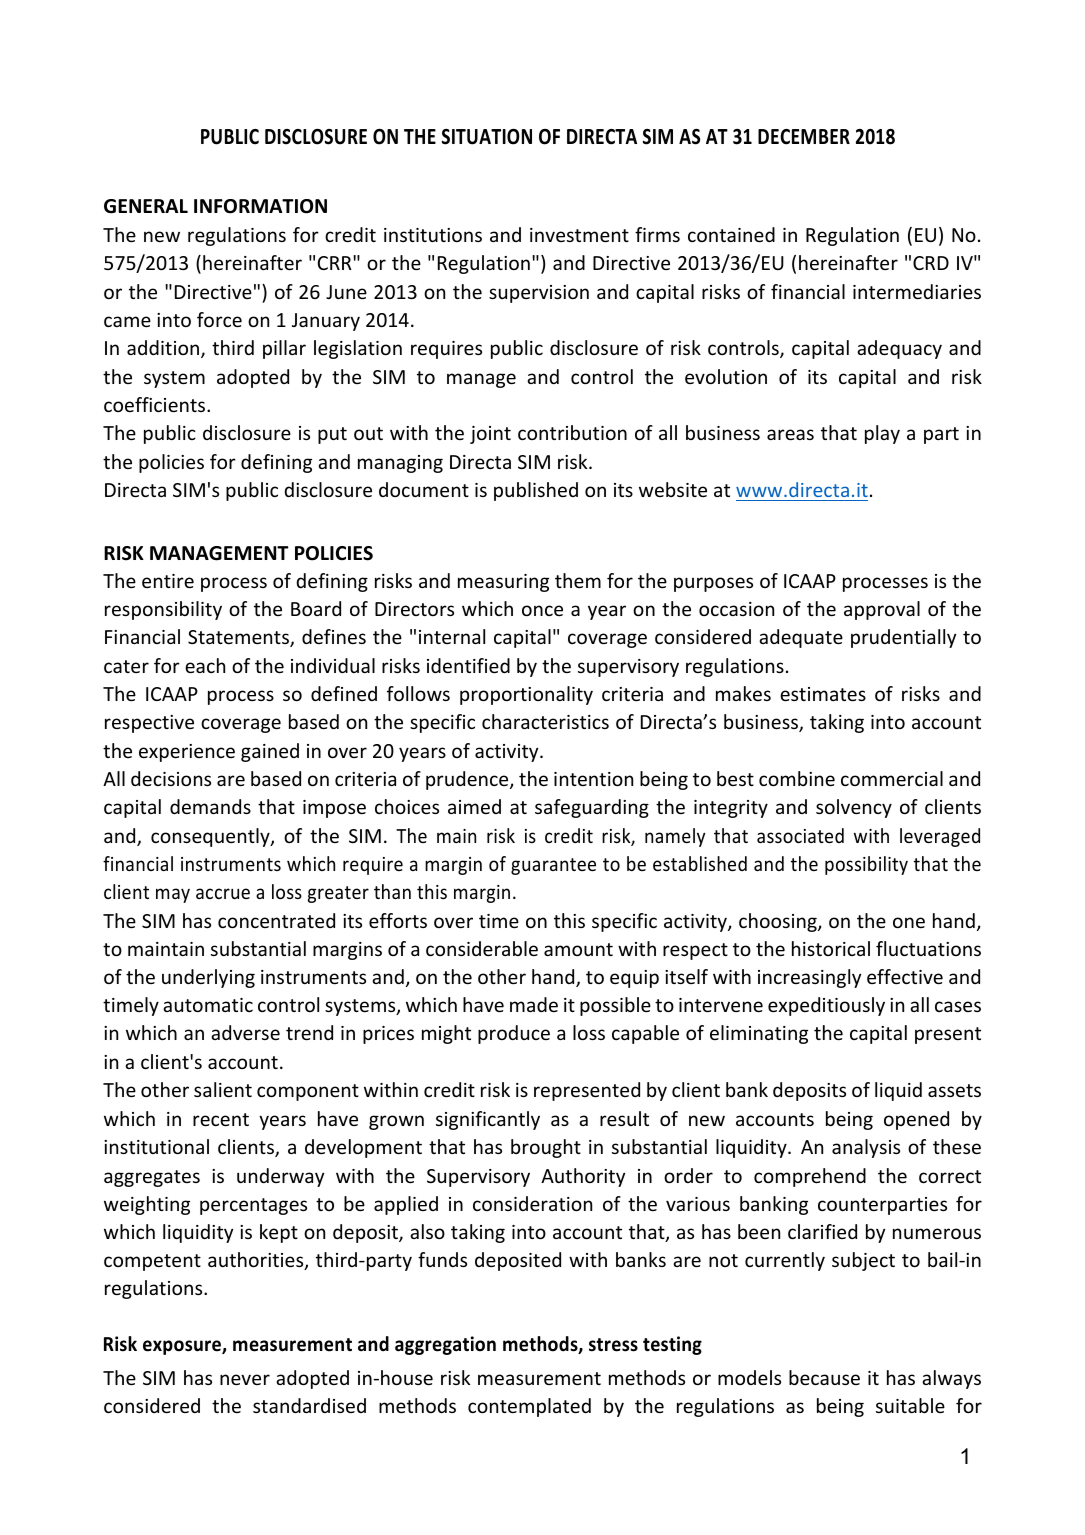 The width and height of the screenshot is (1085, 1535). Describe the element at coordinates (529, 1407) in the screenshot. I see `contemplated` at that location.
